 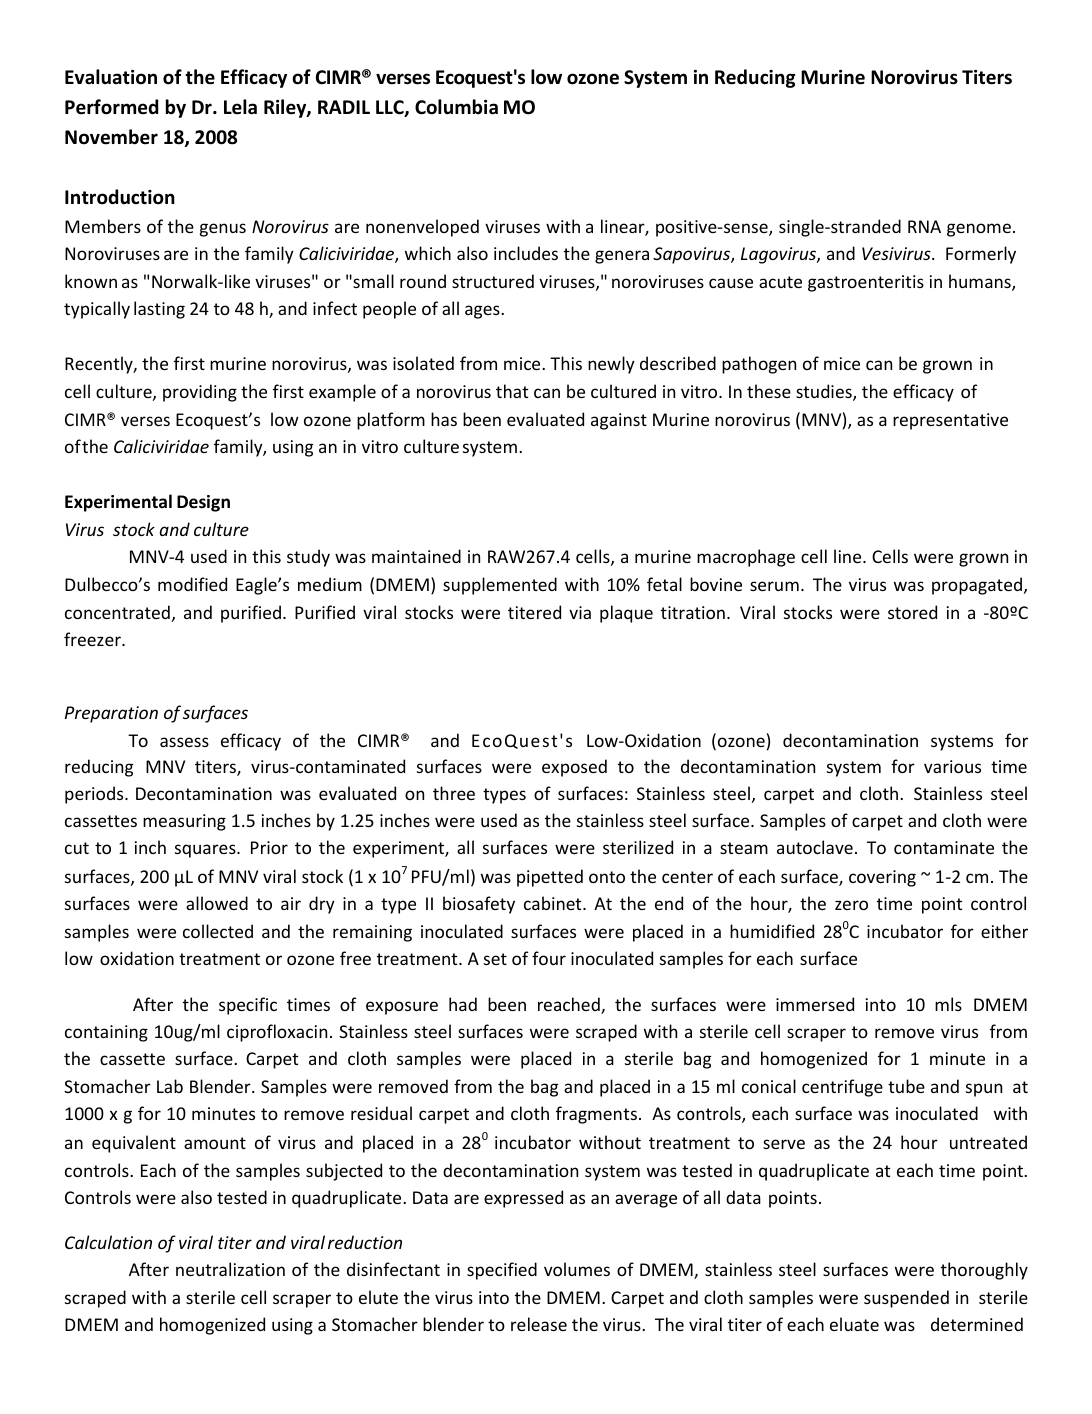 I want to click on Columbia, so click(x=456, y=107).
